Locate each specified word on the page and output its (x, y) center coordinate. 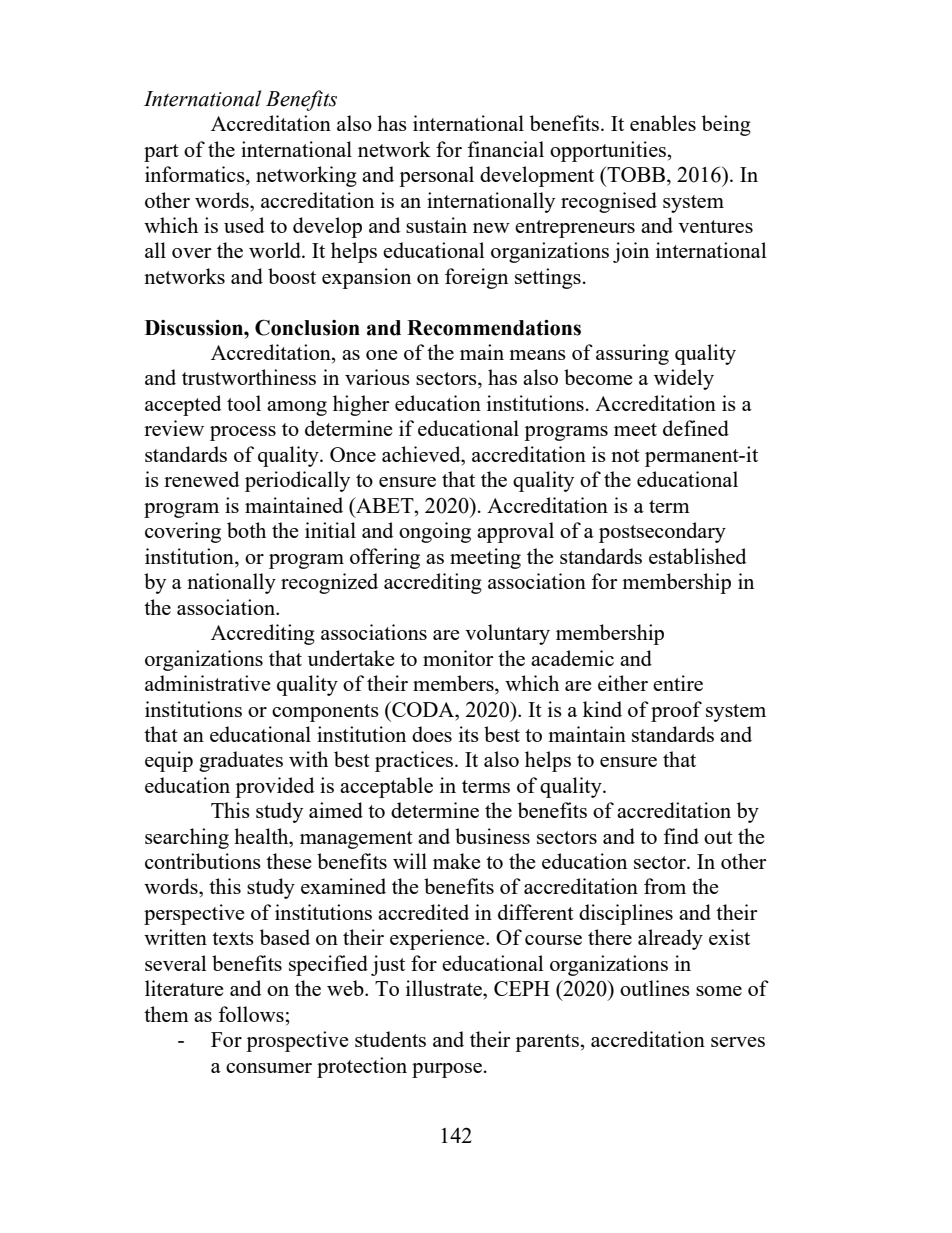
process (243, 433)
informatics (196, 175)
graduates (241, 761)
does (432, 734)
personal (436, 176)
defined (696, 428)
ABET (385, 505)
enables (663, 123)
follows (251, 1014)
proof (676, 711)
